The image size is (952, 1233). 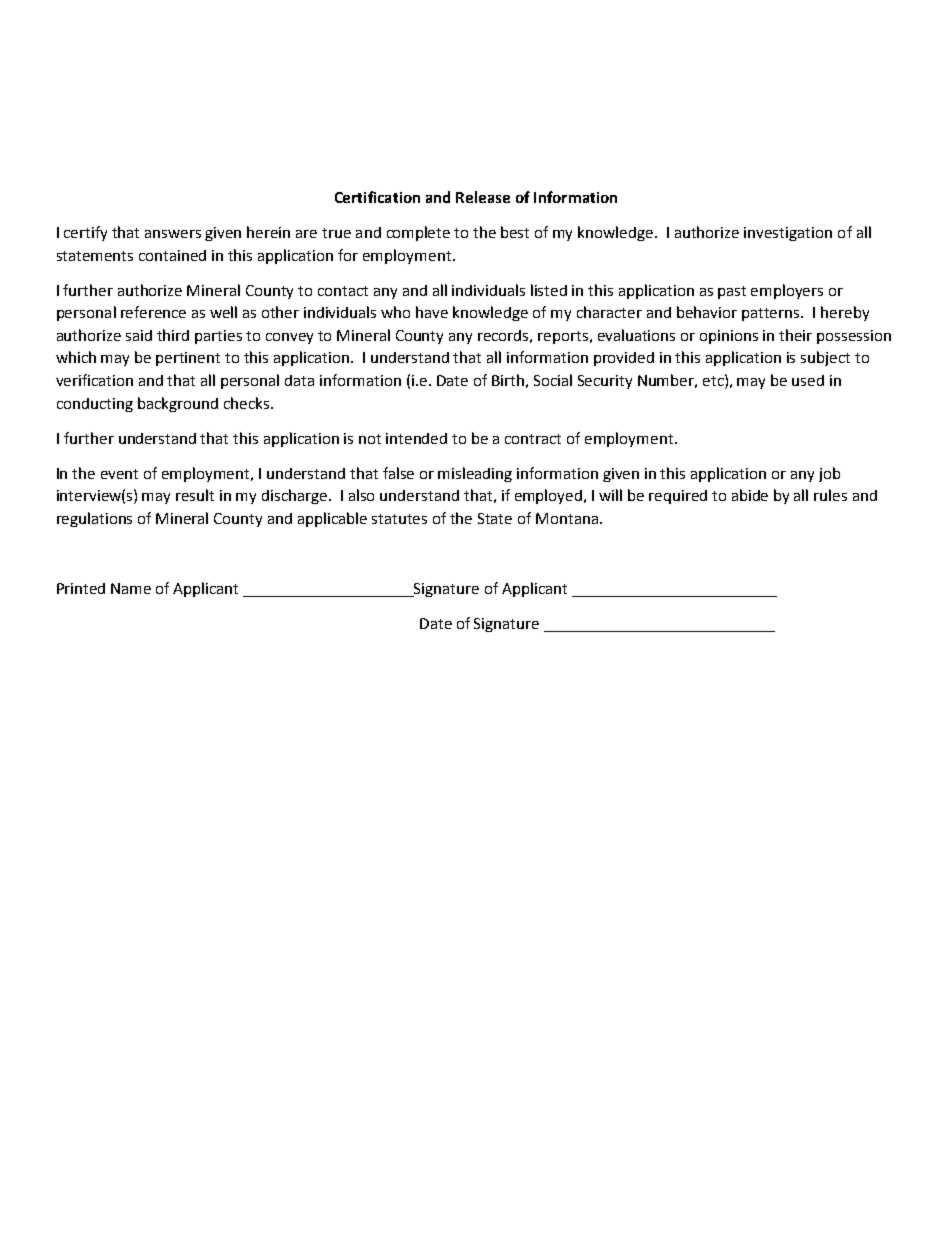 What do you see at coordinates (195, 495) in the screenshot?
I see `result` at bounding box center [195, 495].
